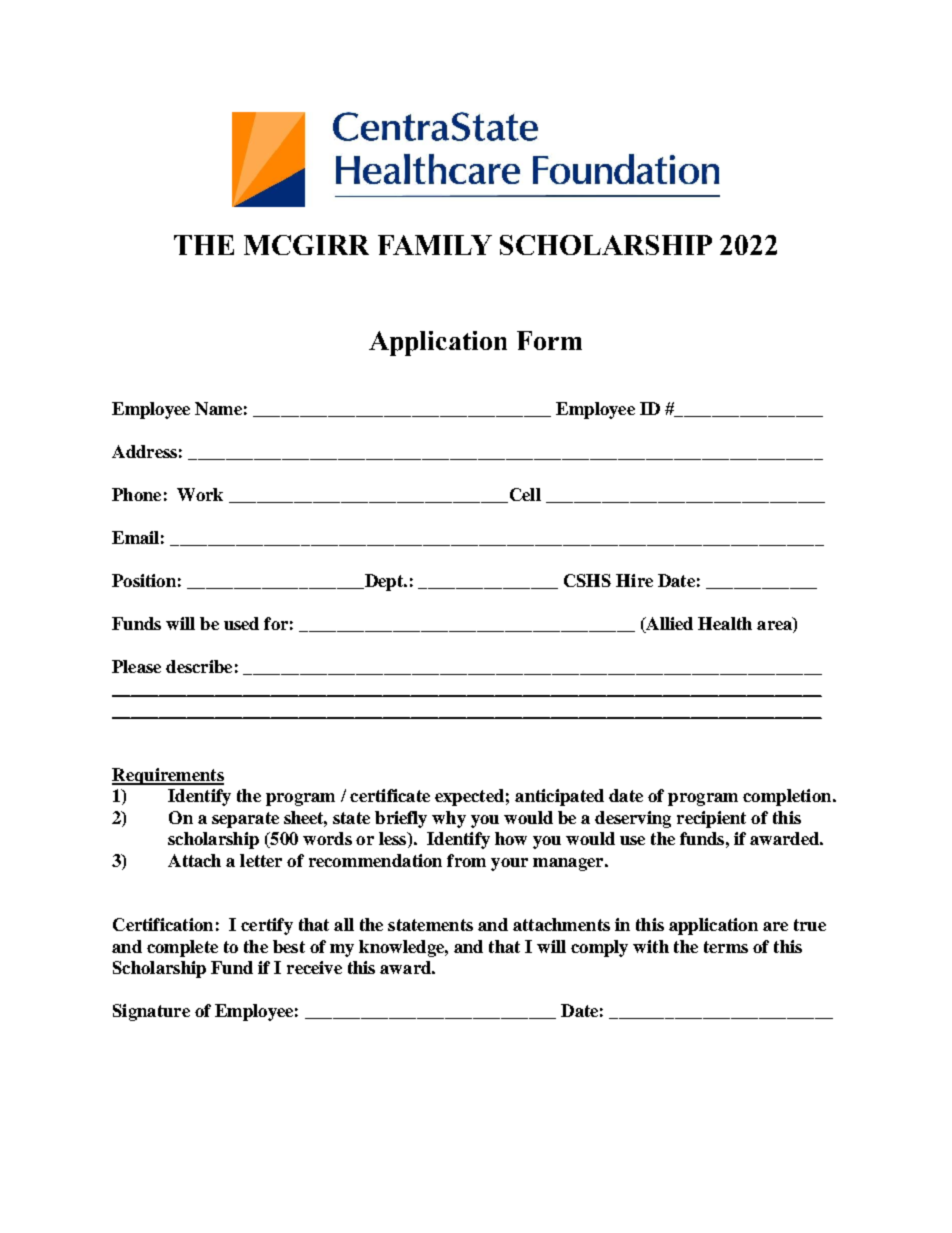 The image size is (952, 1233). What do you see at coordinates (200, 494) in the screenshot?
I see `Work` at bounding box center [200, 494].
